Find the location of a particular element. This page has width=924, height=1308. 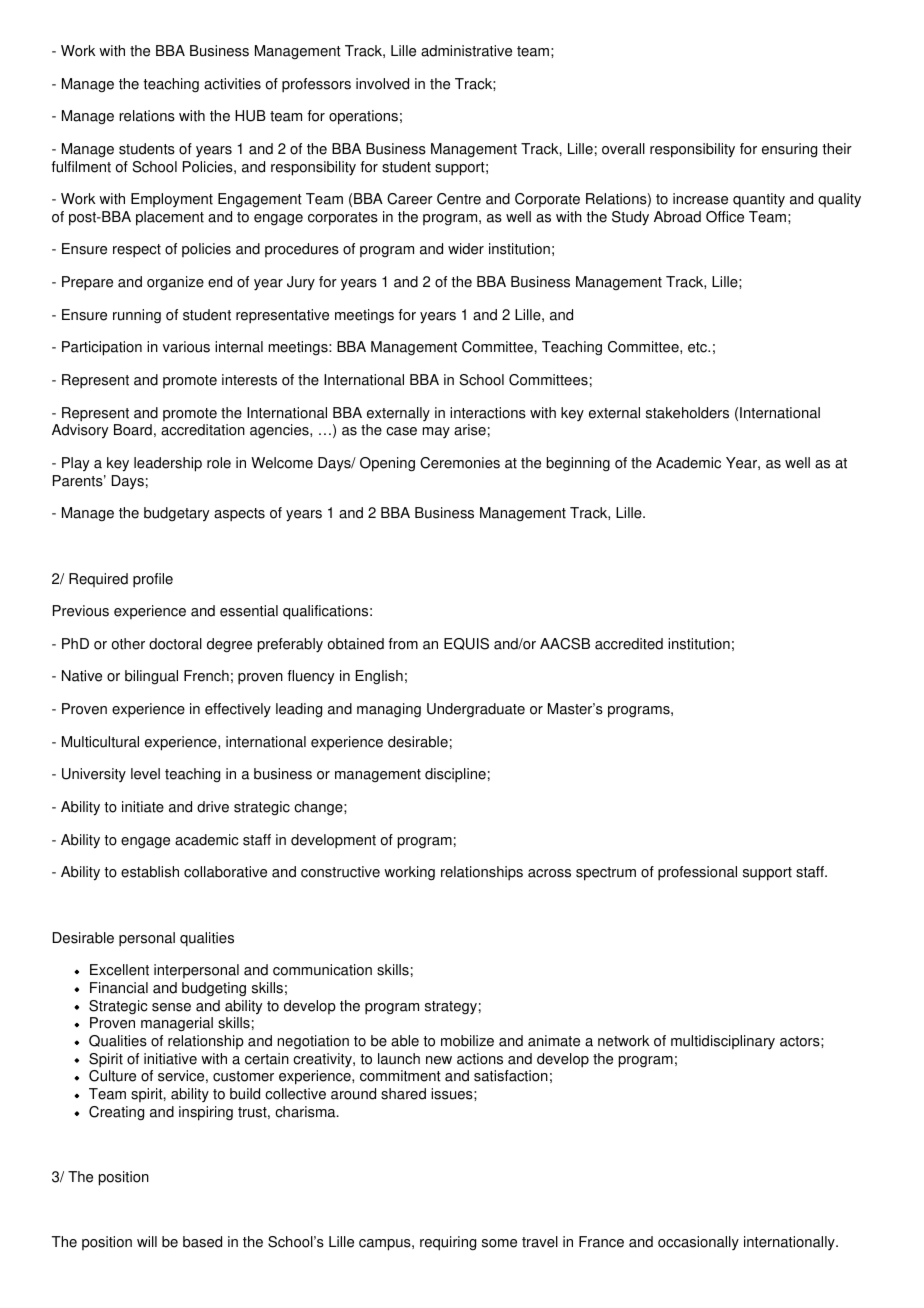

administrative is located at coordinates (466, 51).
